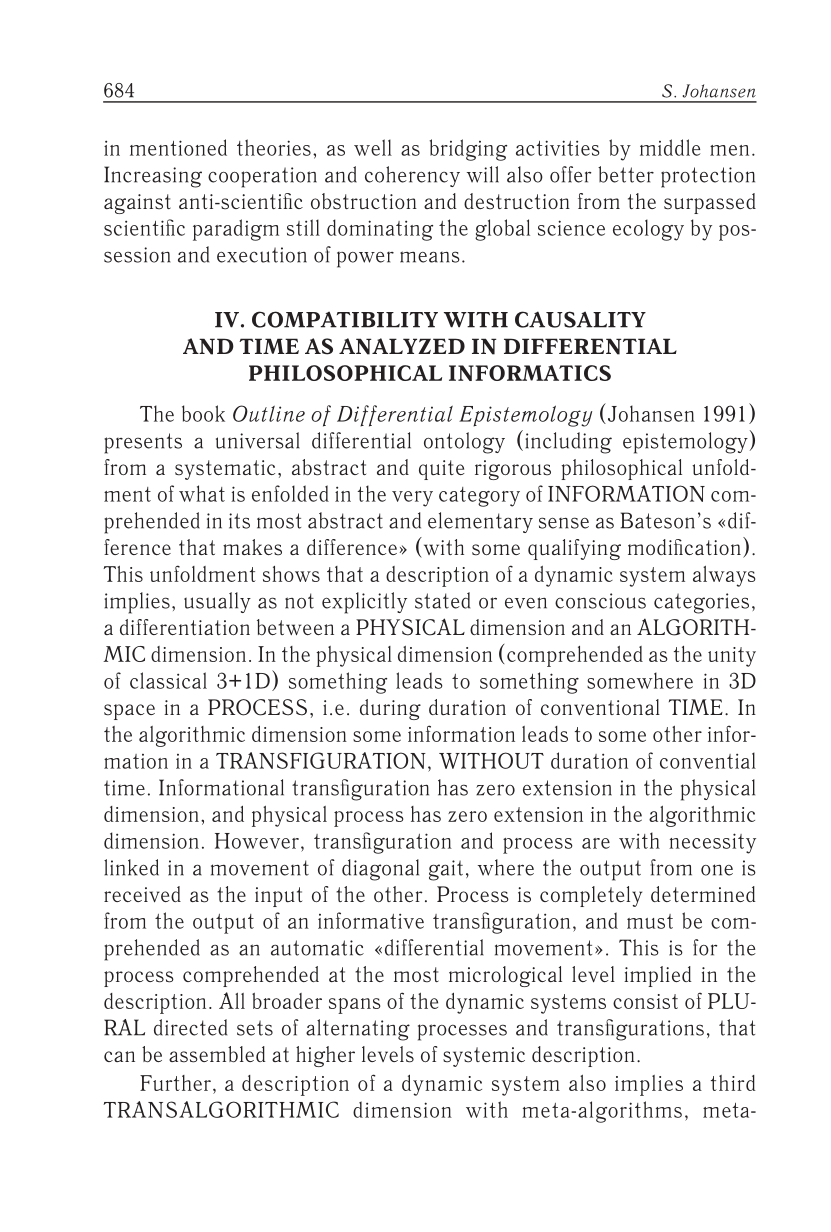  Describe the element at coordinates (412, 176) in the screenshot. I see `coherency` at that location.
